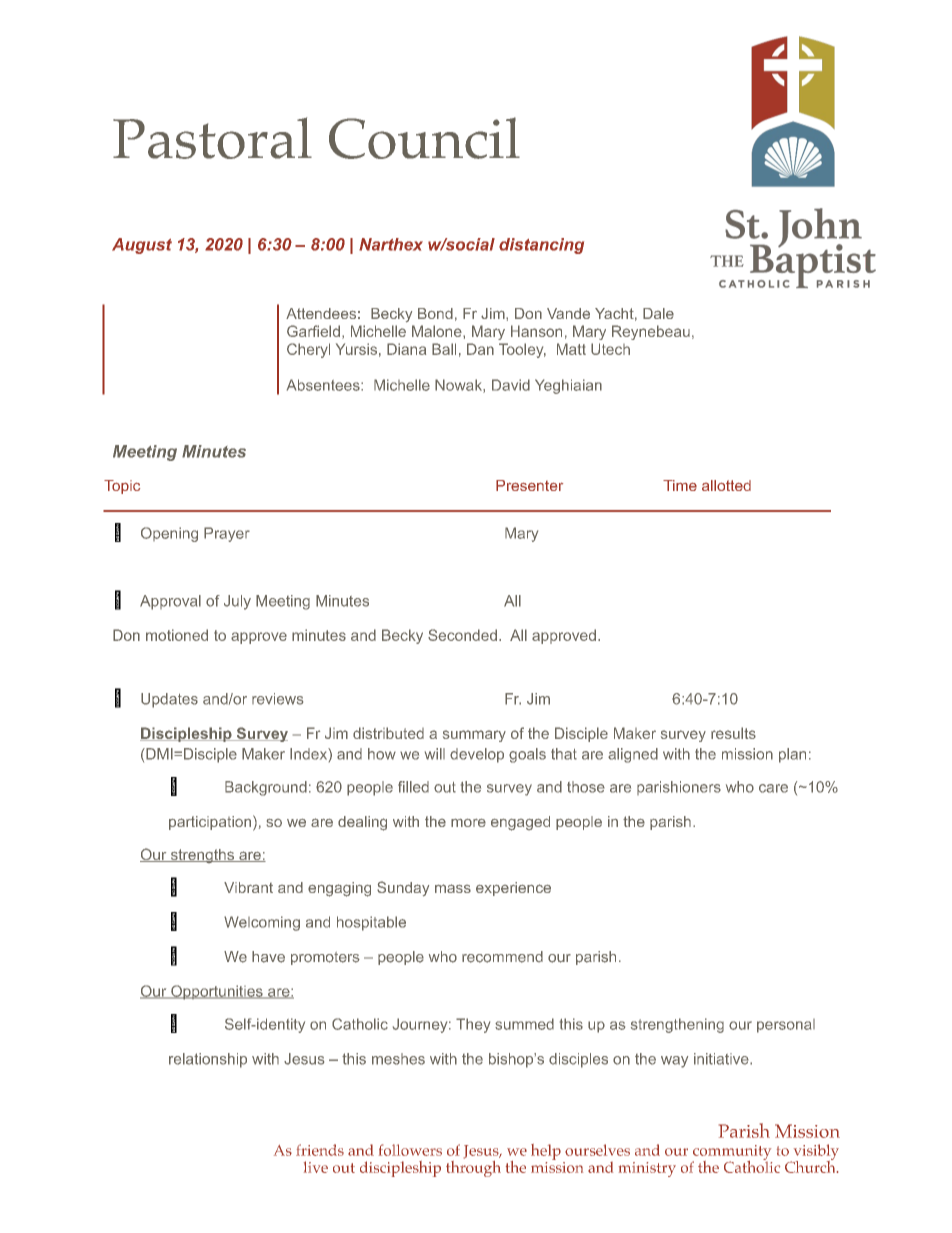 The image size is (952, 1233). I want to click on Pastoral, so click(212, 138).
